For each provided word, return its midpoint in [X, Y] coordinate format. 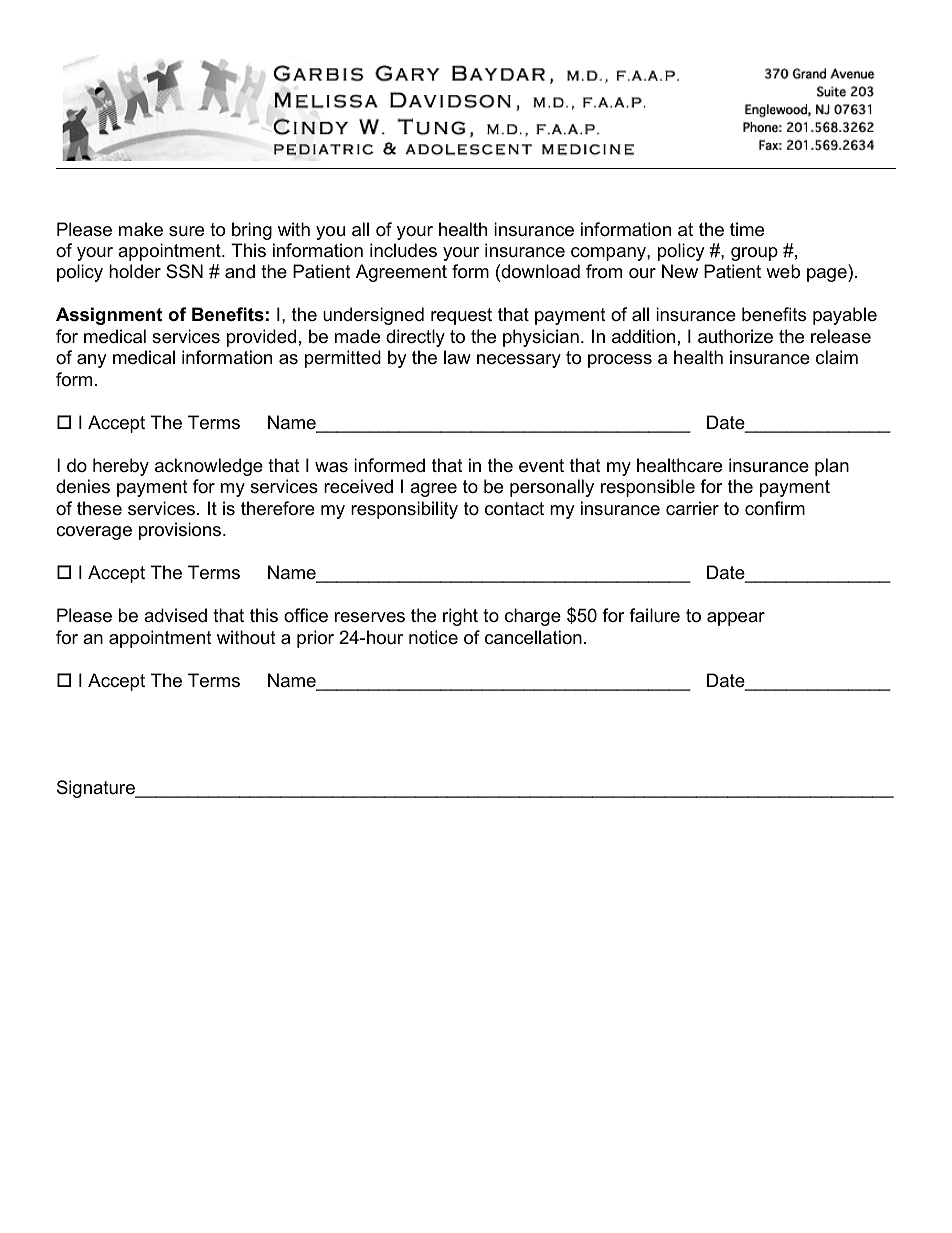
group [754, 254]
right [460, 617]
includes [403, 250]
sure [186, 231]
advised [175, 615]
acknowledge [209, 467]
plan [832, 467]
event [541, 466]
